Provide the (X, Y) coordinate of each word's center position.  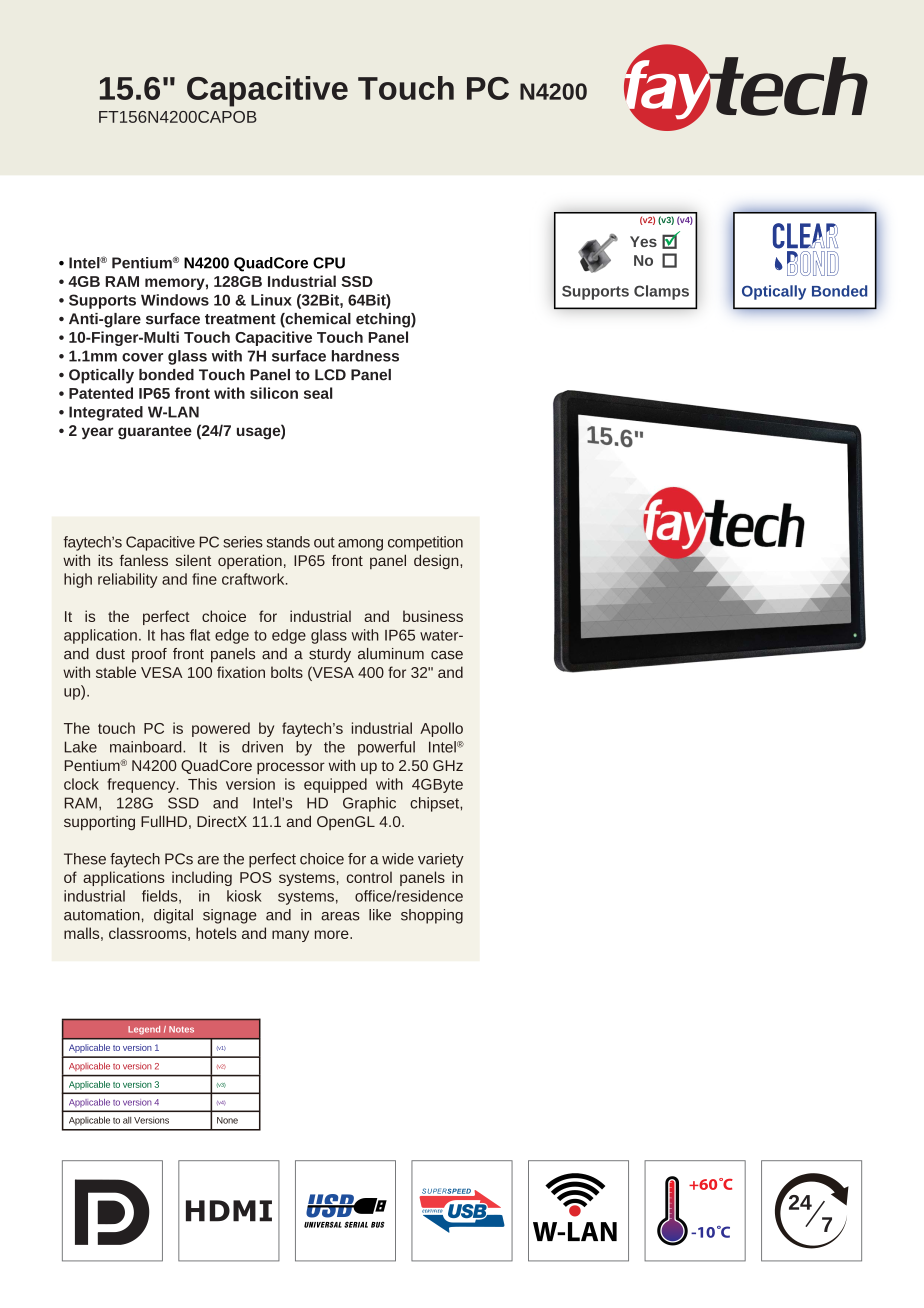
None (227, 1120)
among (360, 545)
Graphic (369, 804)
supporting (99, 823)
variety (441, 860)
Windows (175, 300)
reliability (127, 580)
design (437, 561)
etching (384, 320)
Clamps (661, 292)
